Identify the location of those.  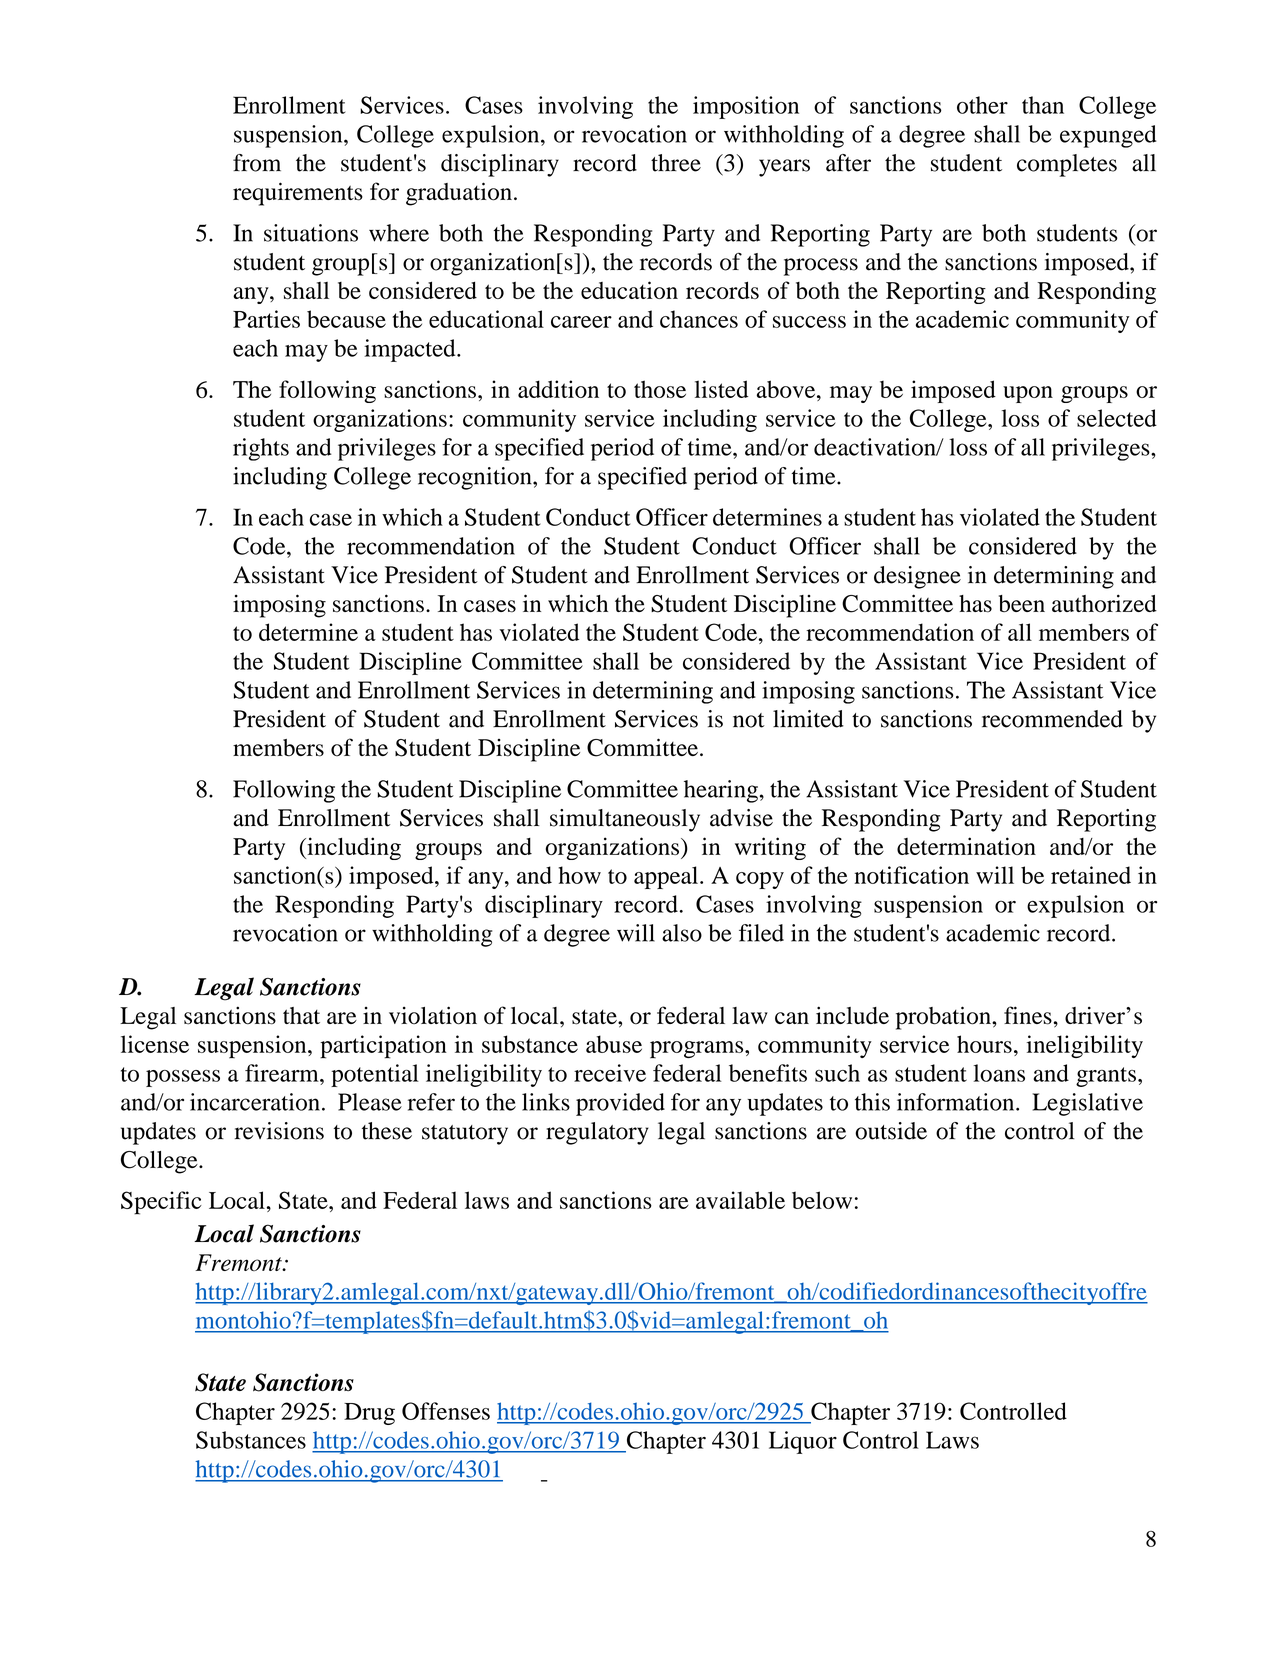
(660, 389).
